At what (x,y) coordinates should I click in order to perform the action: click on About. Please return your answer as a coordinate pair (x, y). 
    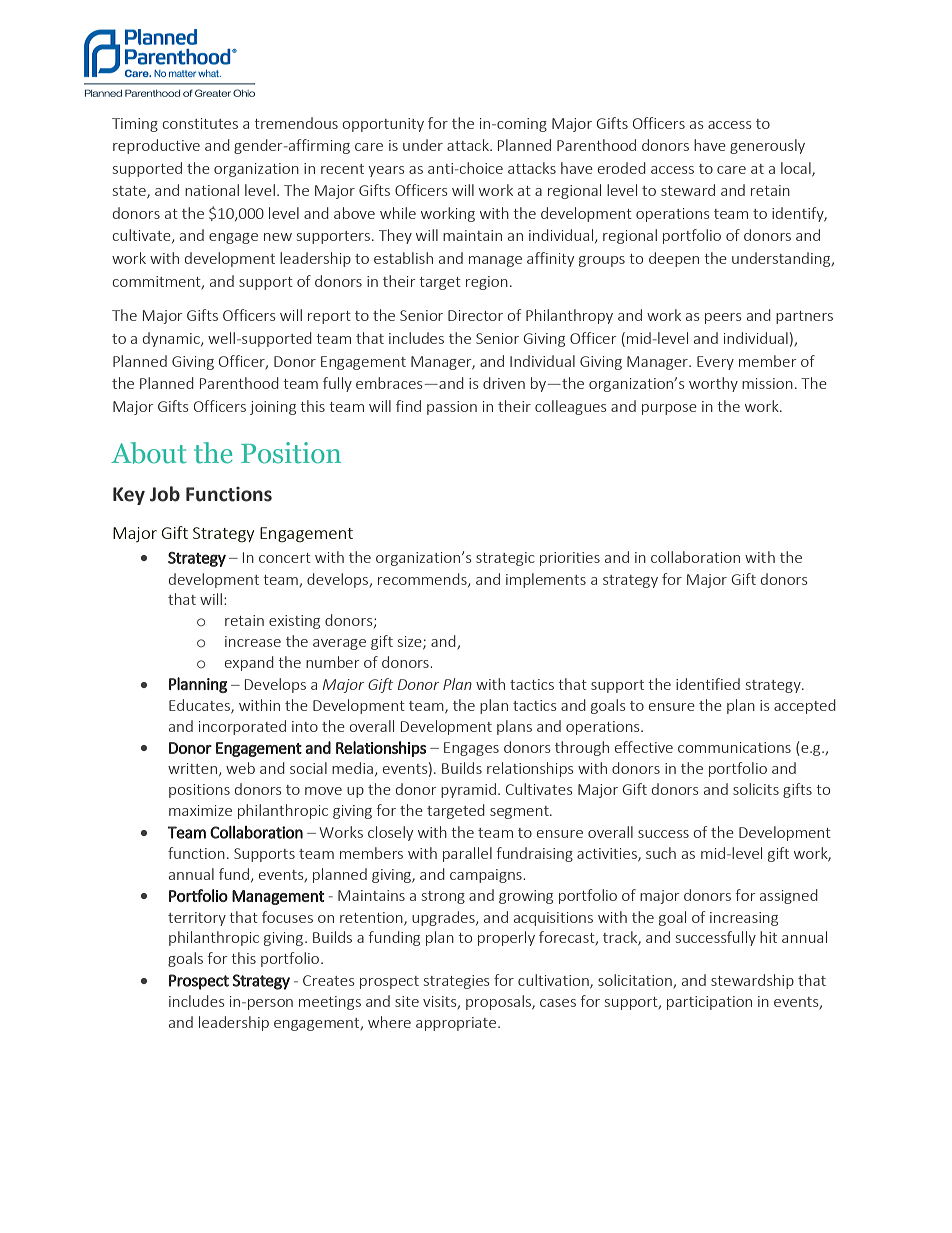
    Looking at the image, I should click on (149, 453).
